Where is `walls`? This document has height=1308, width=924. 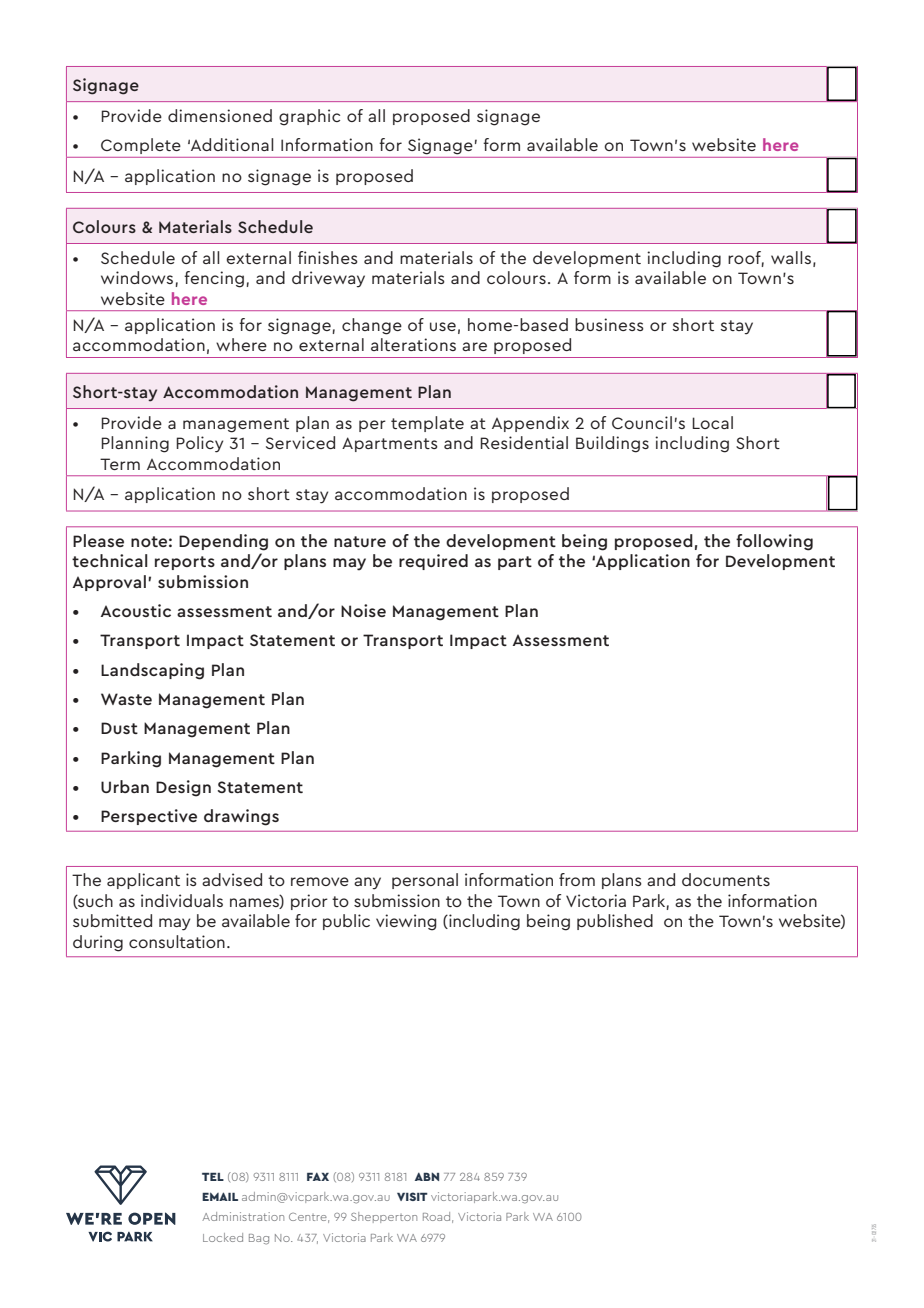 walls is located at coordinates (791, 257).
